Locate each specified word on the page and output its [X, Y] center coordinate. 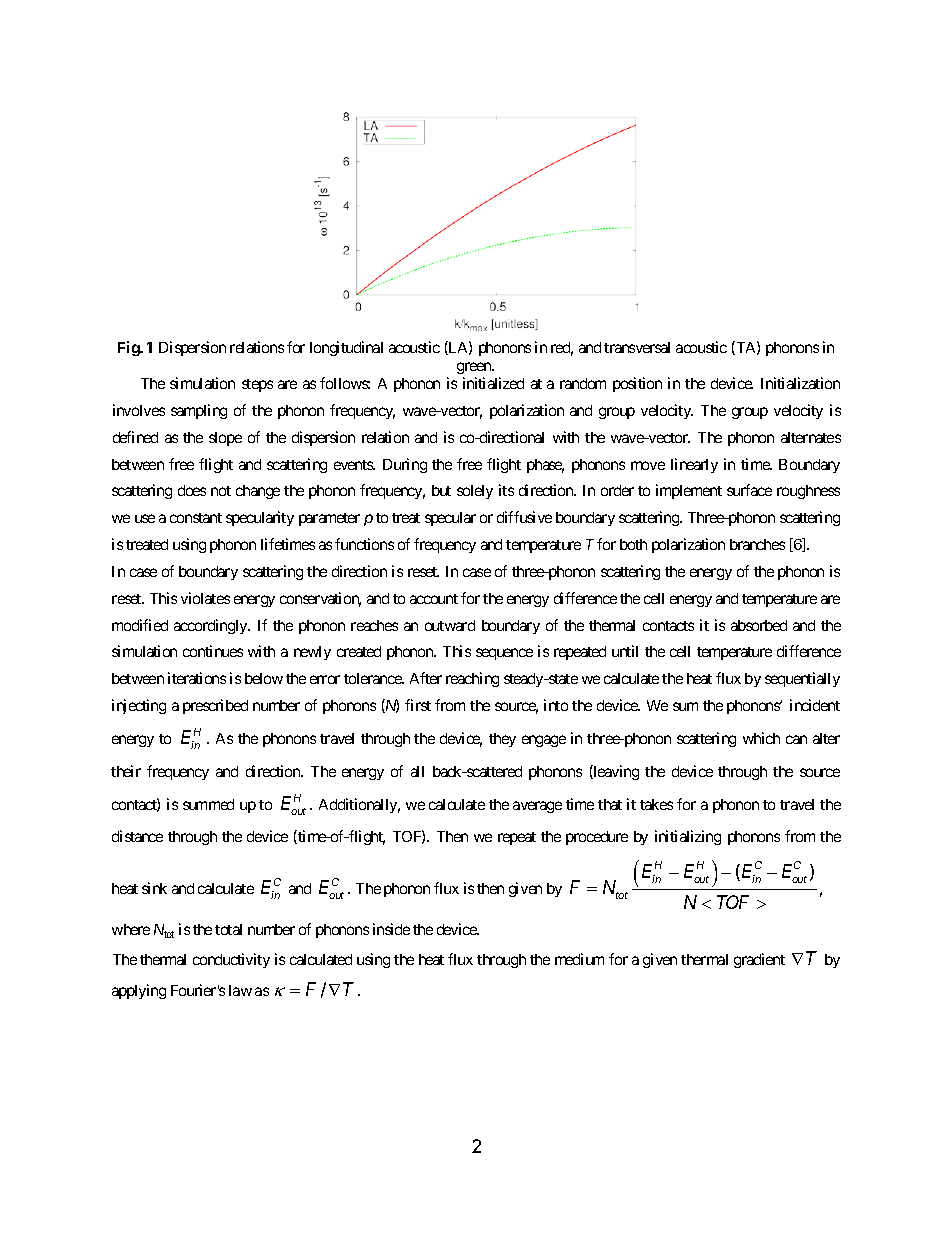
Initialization [800, 383]
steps [257, 385]
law [240, 990]
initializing [688, 837]
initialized [493, 383]
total [228, 929]
